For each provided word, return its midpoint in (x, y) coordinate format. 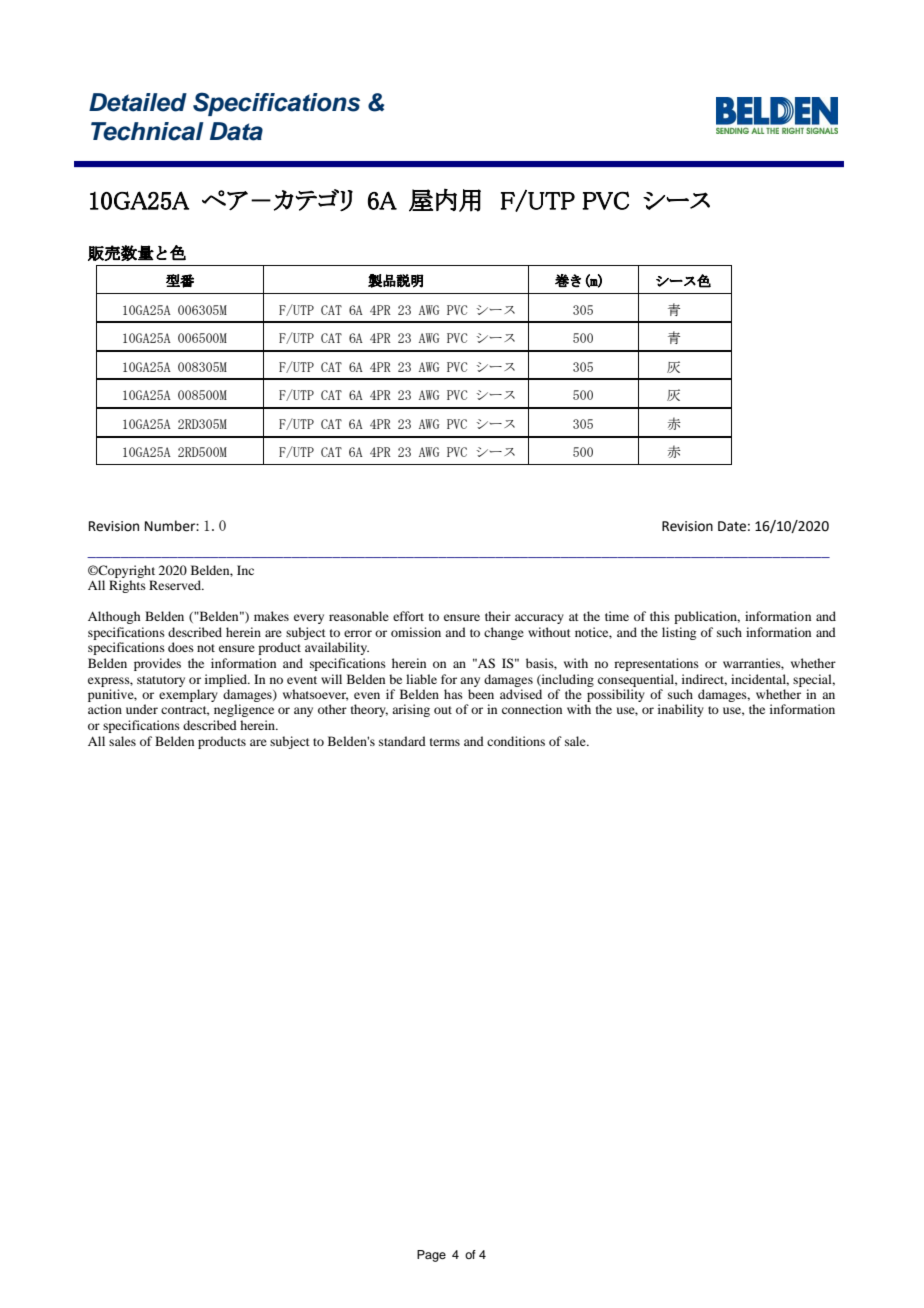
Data (236, 131)
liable (421, 679)
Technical (147, 131)
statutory (161, 681)
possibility (615, 697)
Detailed (138, 102)
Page (431, 1256)
